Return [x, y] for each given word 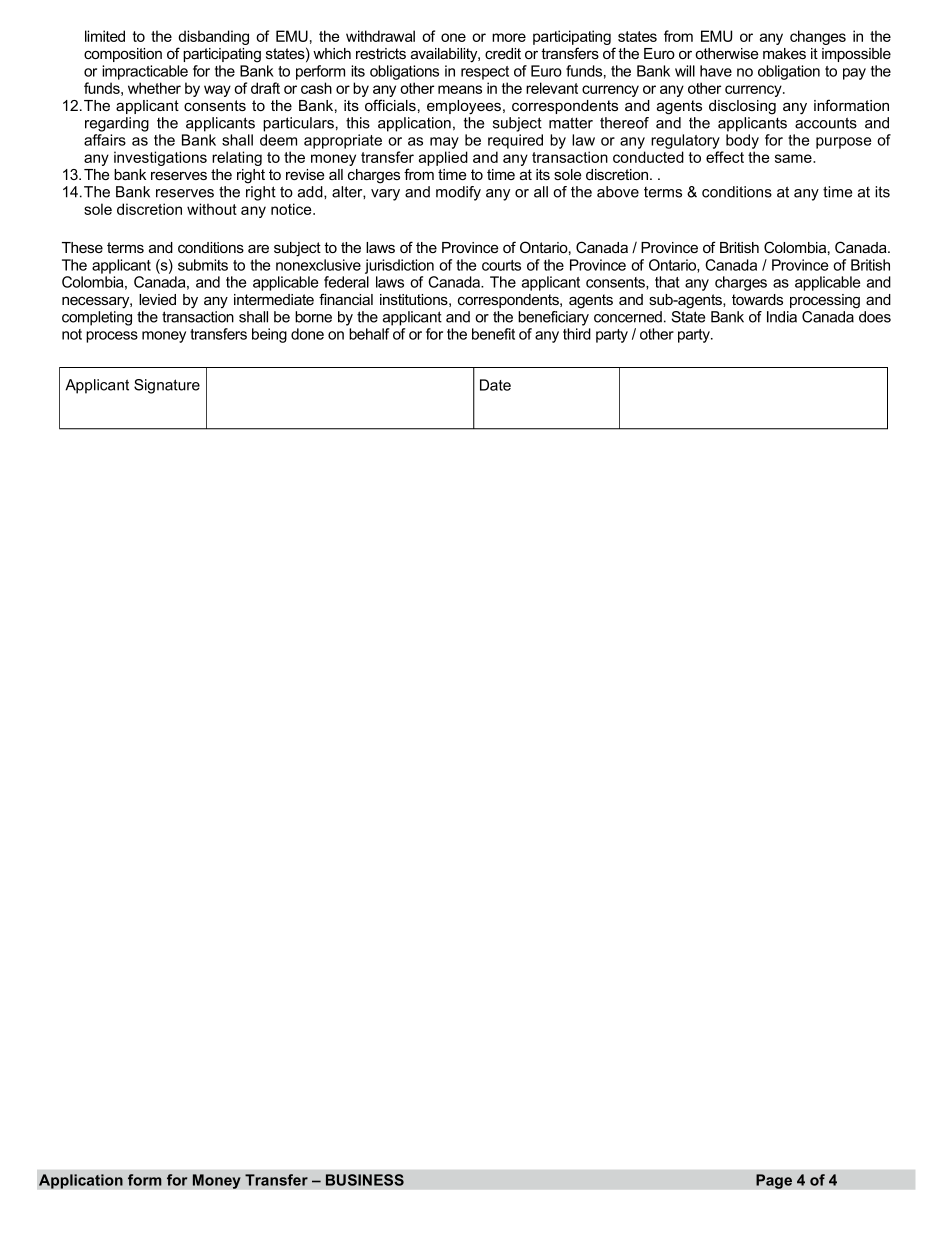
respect [485, 73]
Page [774, 1181]
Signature [167, 386]
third [577, 334]
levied [157, 299]
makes [784, 53]
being [269, 335]
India [782, 317]
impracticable [145, 72]
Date [495, 385]
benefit [493, 334]
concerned [628, 317]
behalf [369, 334]
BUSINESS [365, 1180]
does [875, 317]
